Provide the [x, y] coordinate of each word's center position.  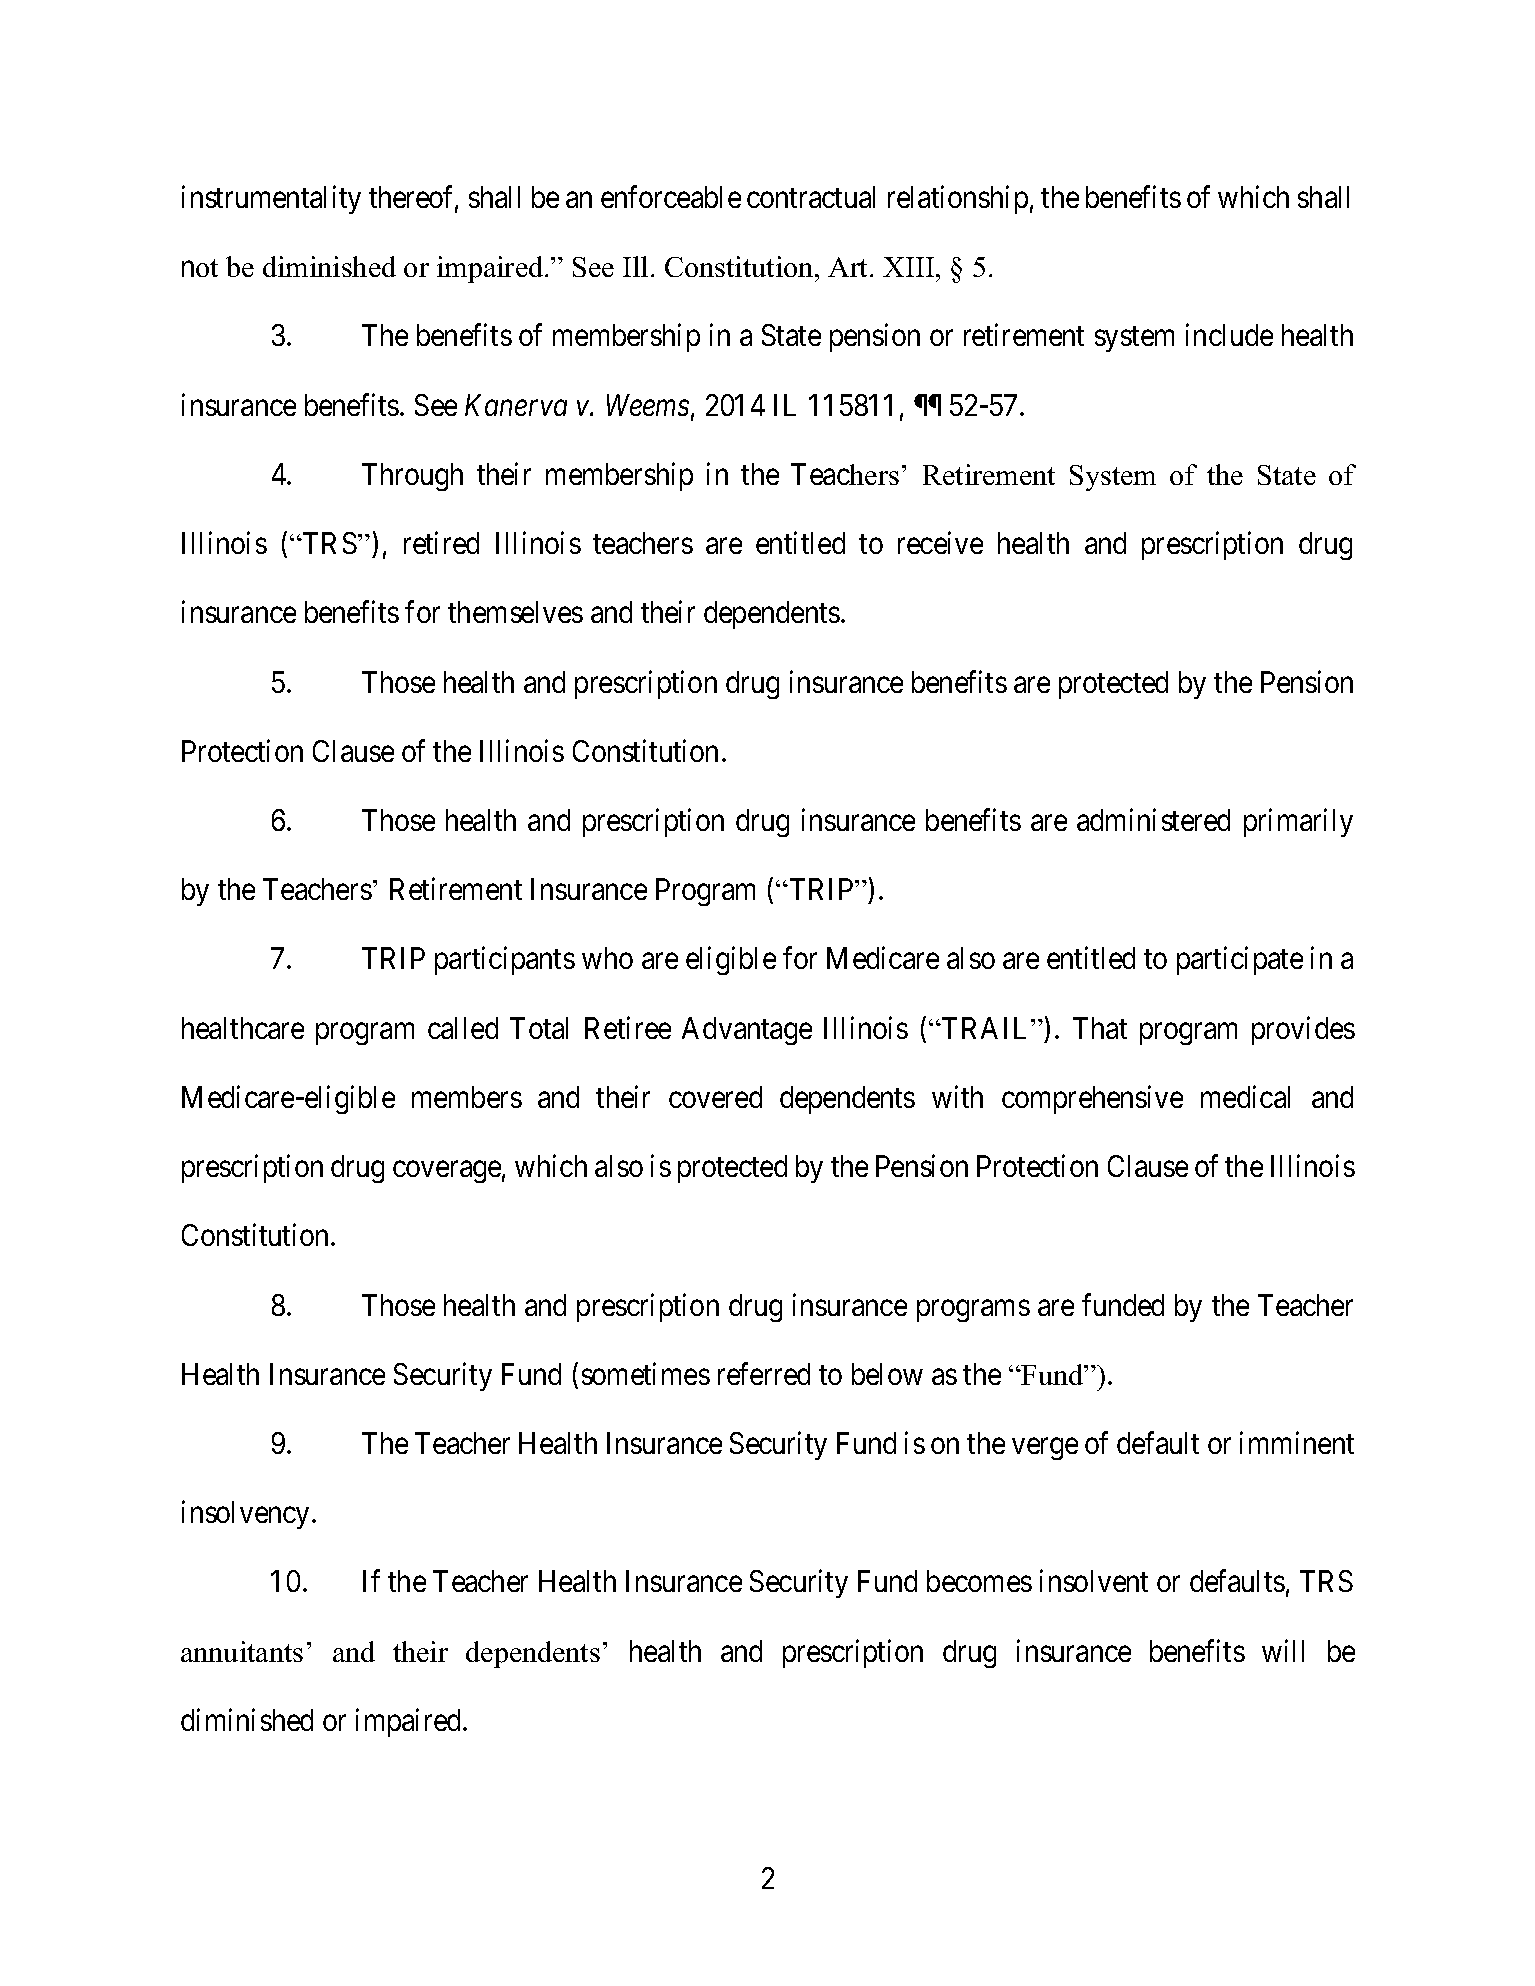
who [607, 958]
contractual [811, 197]
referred [764, 1373]
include [1229, 335]
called [463, 1028]
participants [505, 961]
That [1100, 1028]
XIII [910, 267]
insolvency [247, 1515]
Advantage [747, 1031]
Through [412, 477]
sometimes [646, 1373]
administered [1153, 820]
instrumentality [271, 200]
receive [940, 543]
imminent [1297, 1442]
